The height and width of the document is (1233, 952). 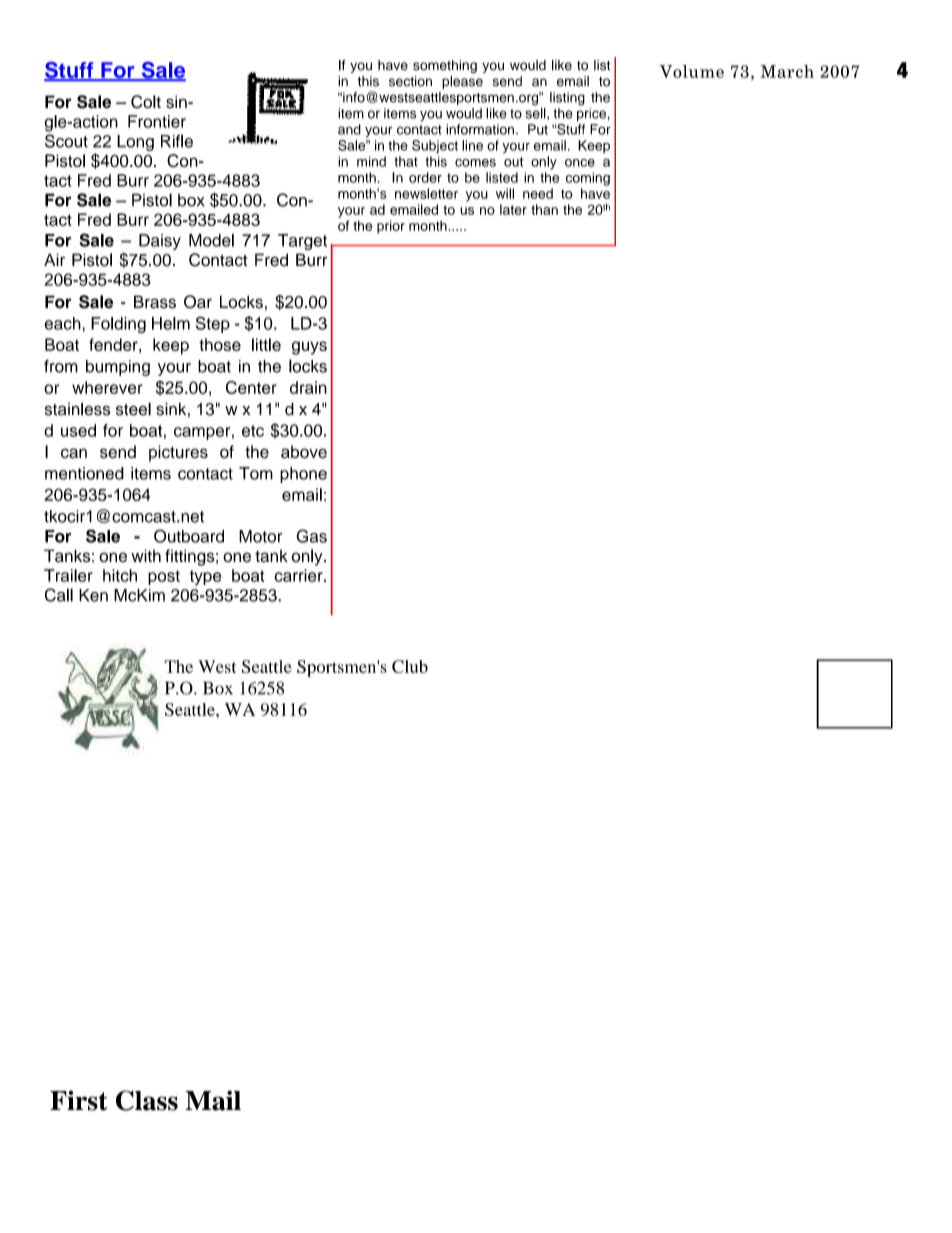 What do you see at coordinates (118, 325) in the document?
I see `Folding` at bounding box center [118, 325].
